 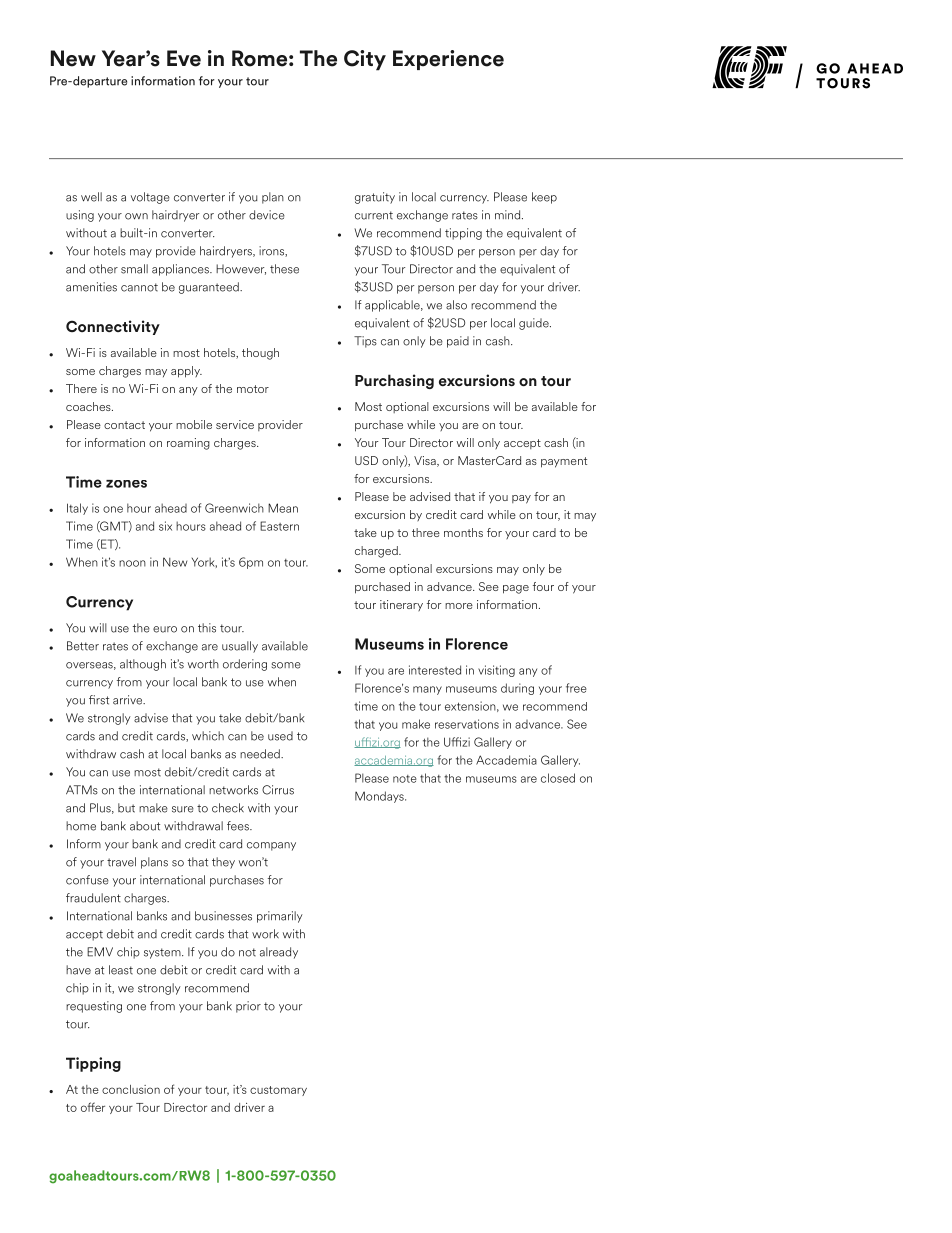 What do you see at coordinates (150, 198) in the image?
I see `voltage` at bounding box center [150, 198].
